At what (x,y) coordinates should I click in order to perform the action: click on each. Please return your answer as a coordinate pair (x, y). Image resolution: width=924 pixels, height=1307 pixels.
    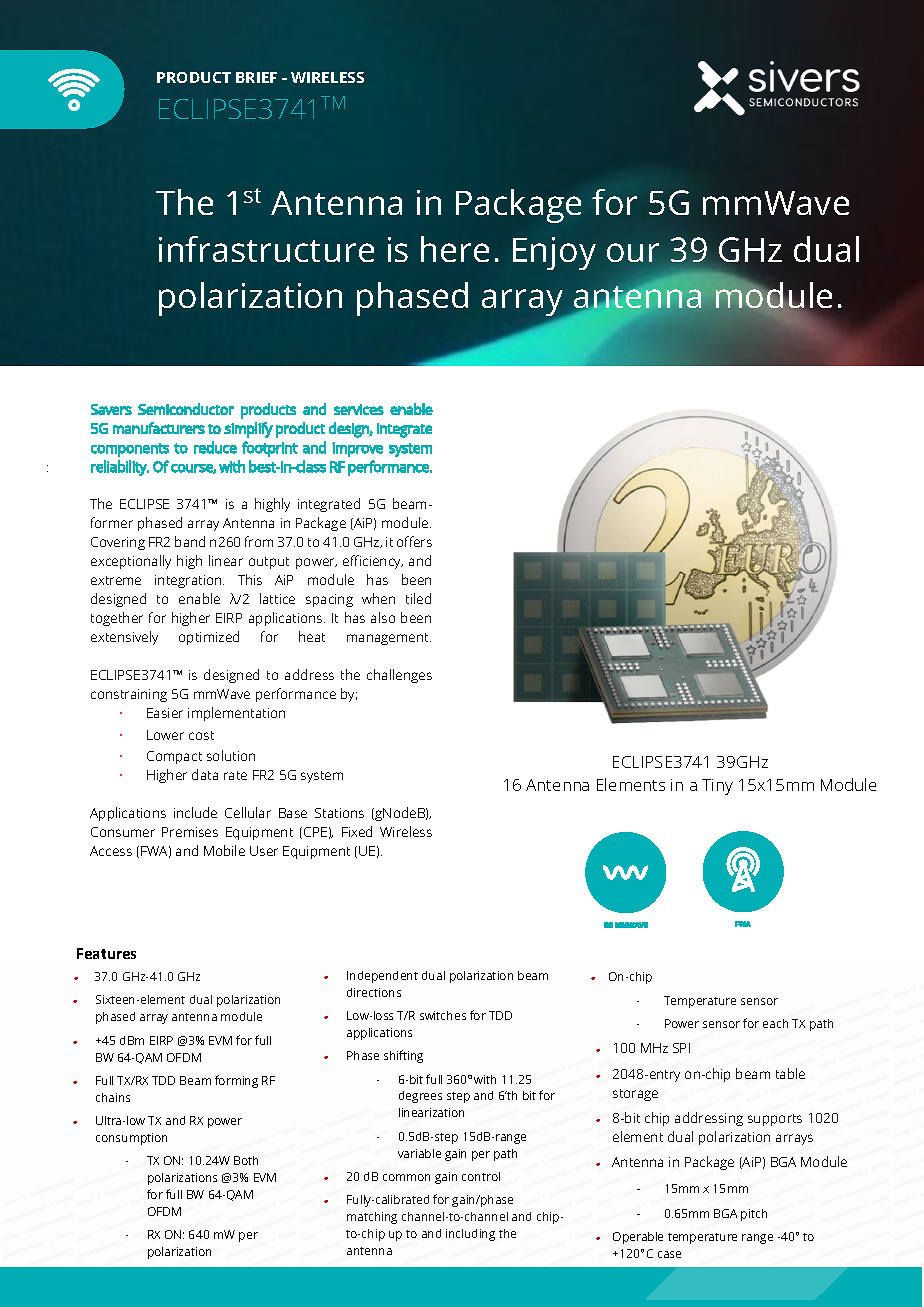
    Looking at the image, I should click on (775, 1023).
